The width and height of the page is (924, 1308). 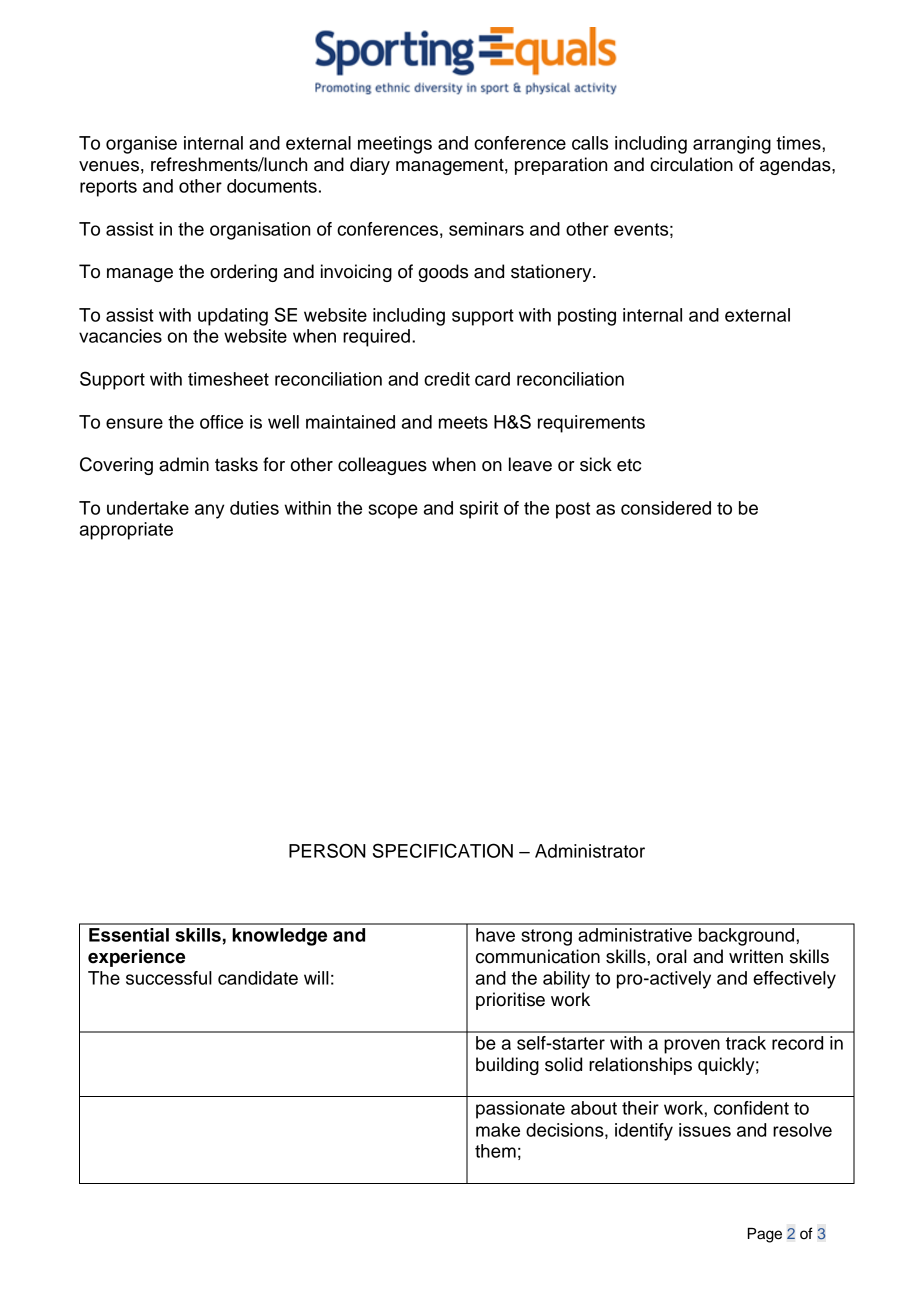 What do you see at coordinates (141, 145) in the page?
I see `organise` at bounding box center [141, 145].
